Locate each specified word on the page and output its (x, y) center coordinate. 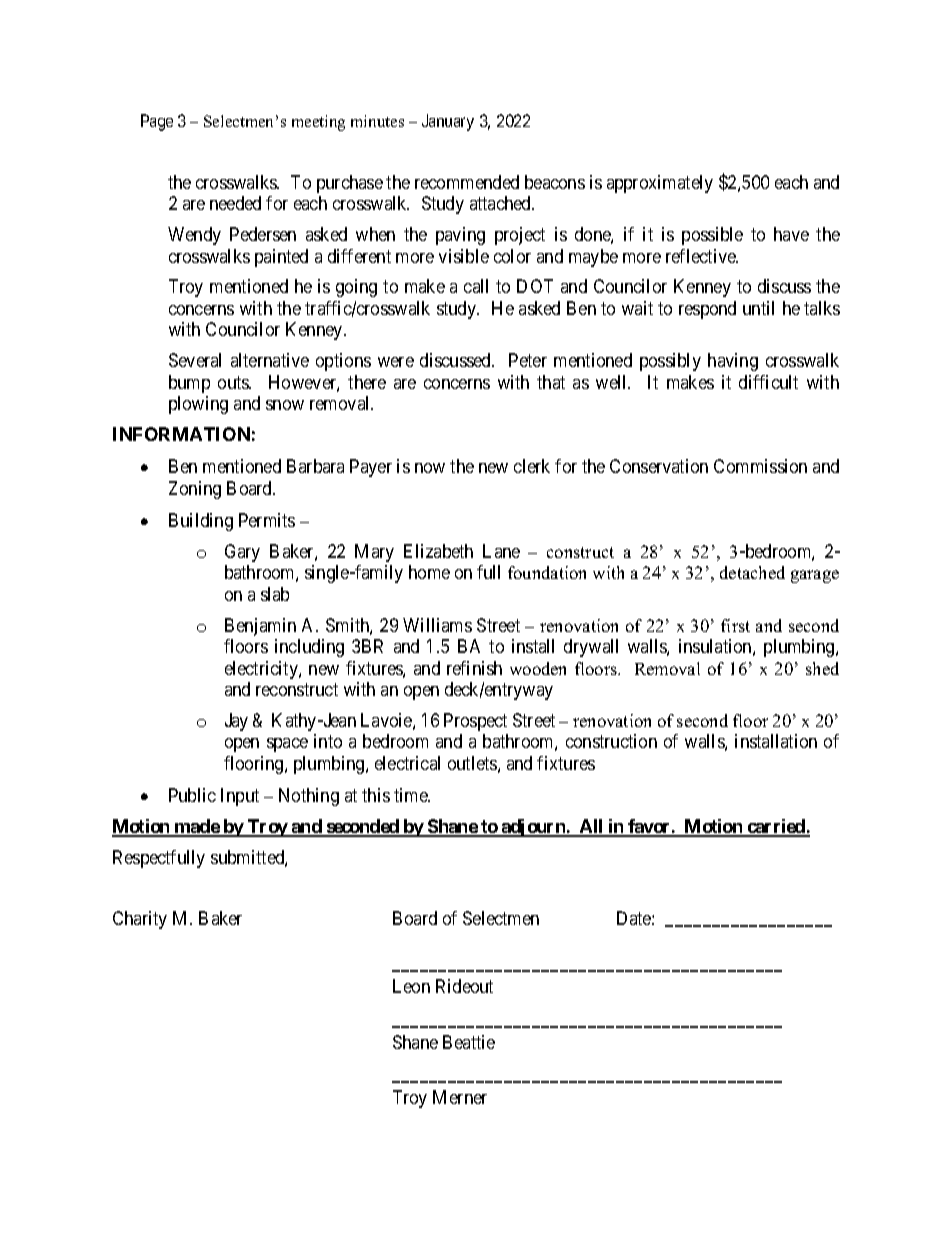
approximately (660, 184)
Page (157, 122)
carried (776, 827)
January (448, 122)
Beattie (469, 1042)
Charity (140, 920)
